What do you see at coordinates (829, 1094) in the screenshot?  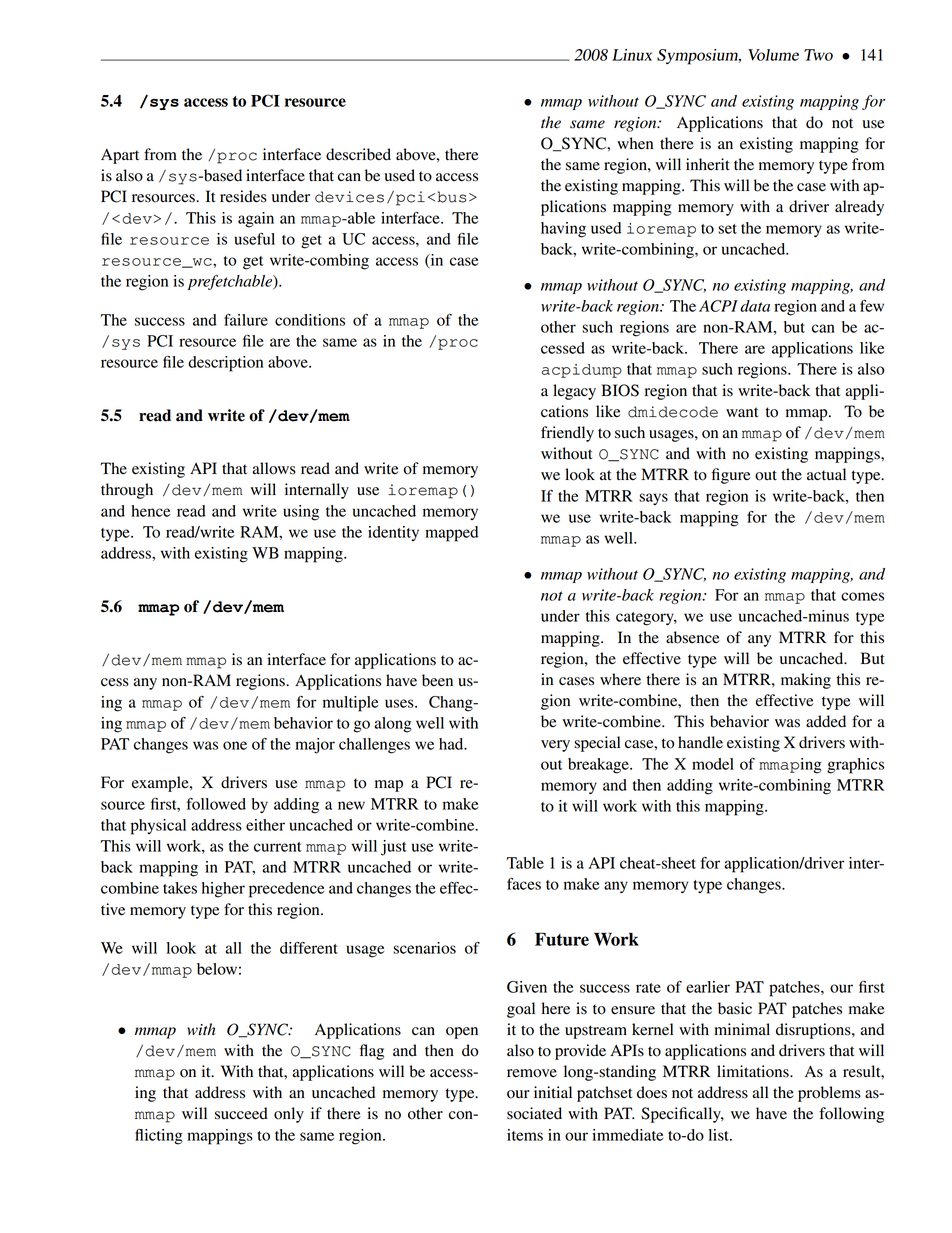 I see `problems` at bounding box center [829, 1094].
